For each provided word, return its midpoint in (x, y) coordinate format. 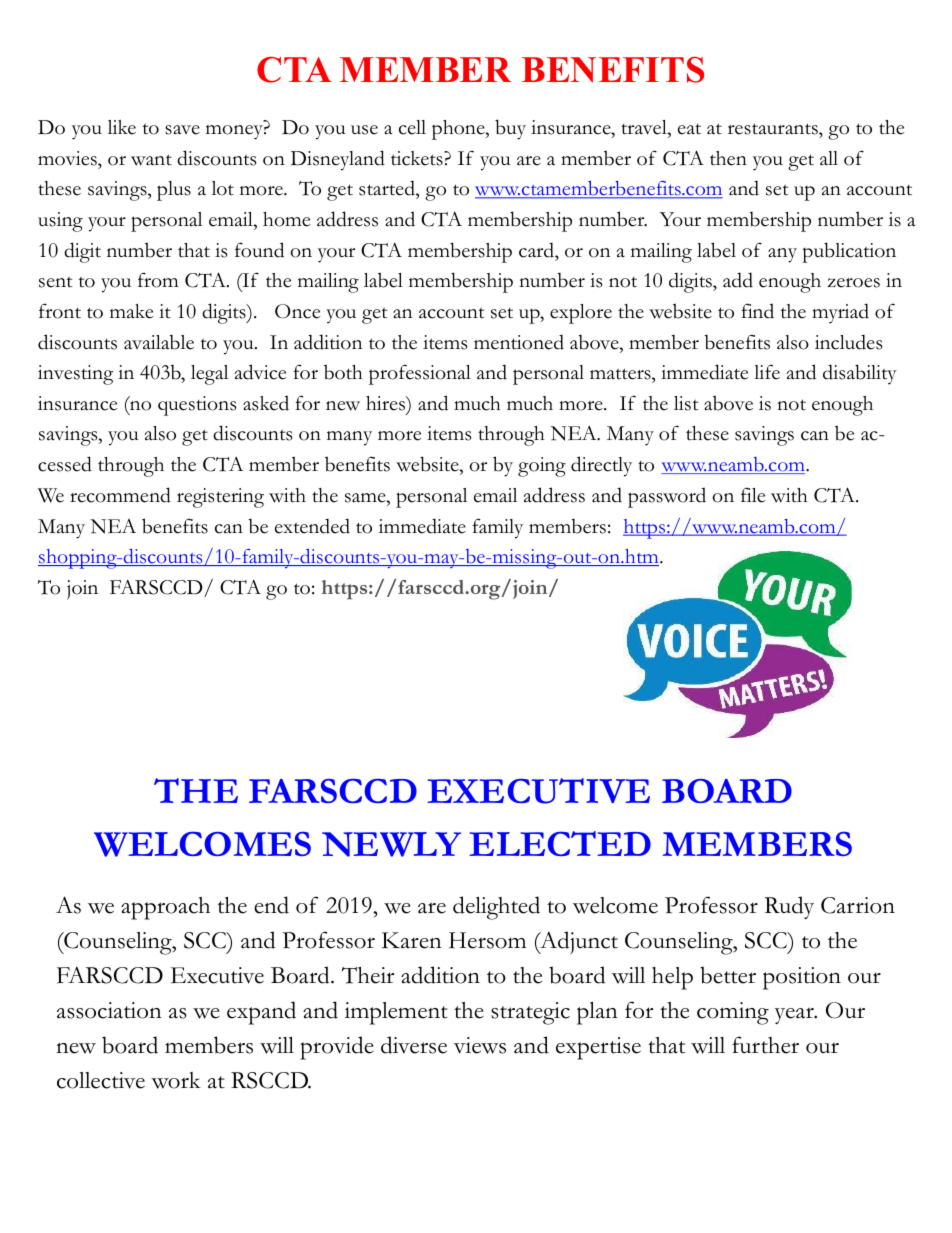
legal (209, 375)
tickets (418, 158)
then (728, 158)
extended (312, 526)
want (151, 160)
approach (165, 908)
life (767, 372)
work (176, 1080)
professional (420, 374)
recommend (120, 495)
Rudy (789, 907)
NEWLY (391, 844)
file (753, 495)
